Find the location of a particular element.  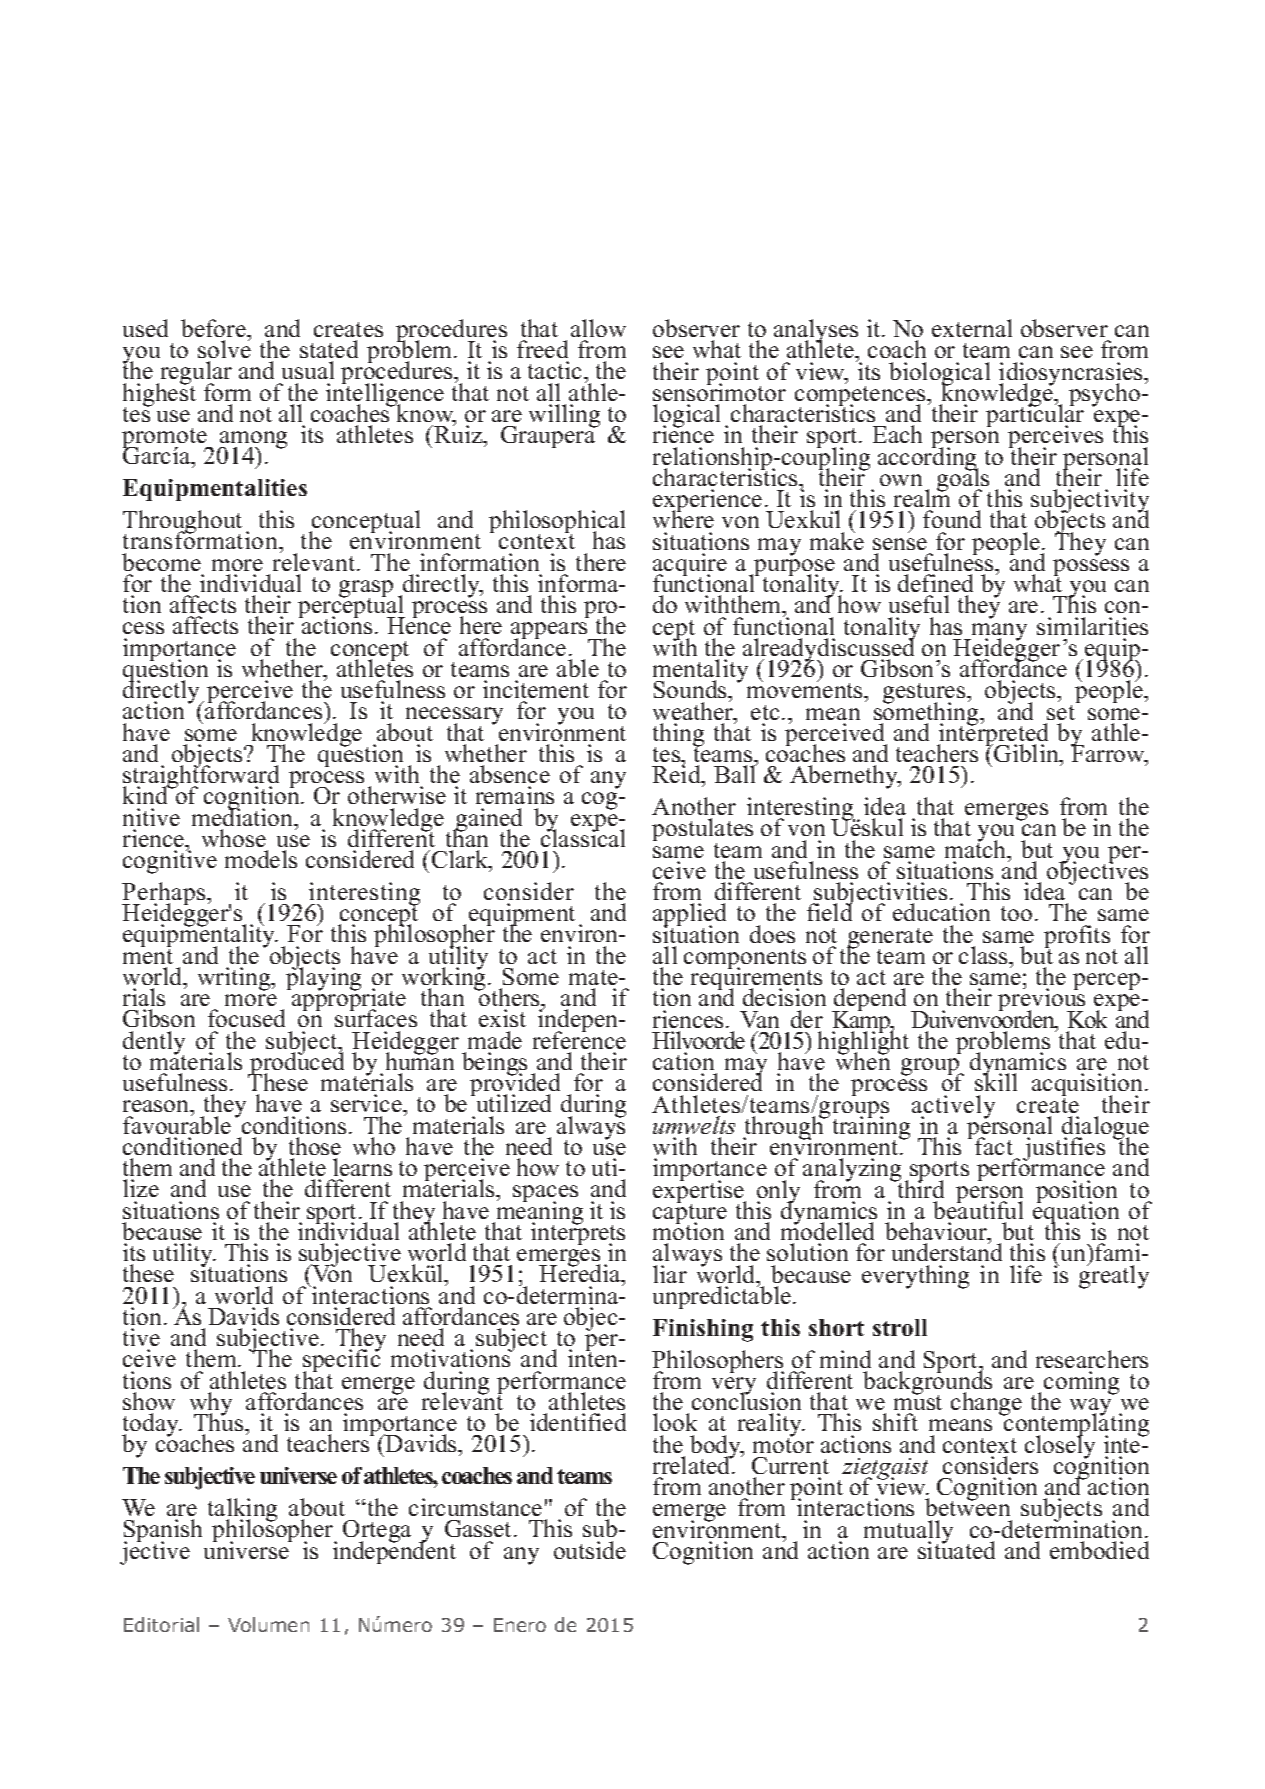

allow is located at coordinates (598, 328).
